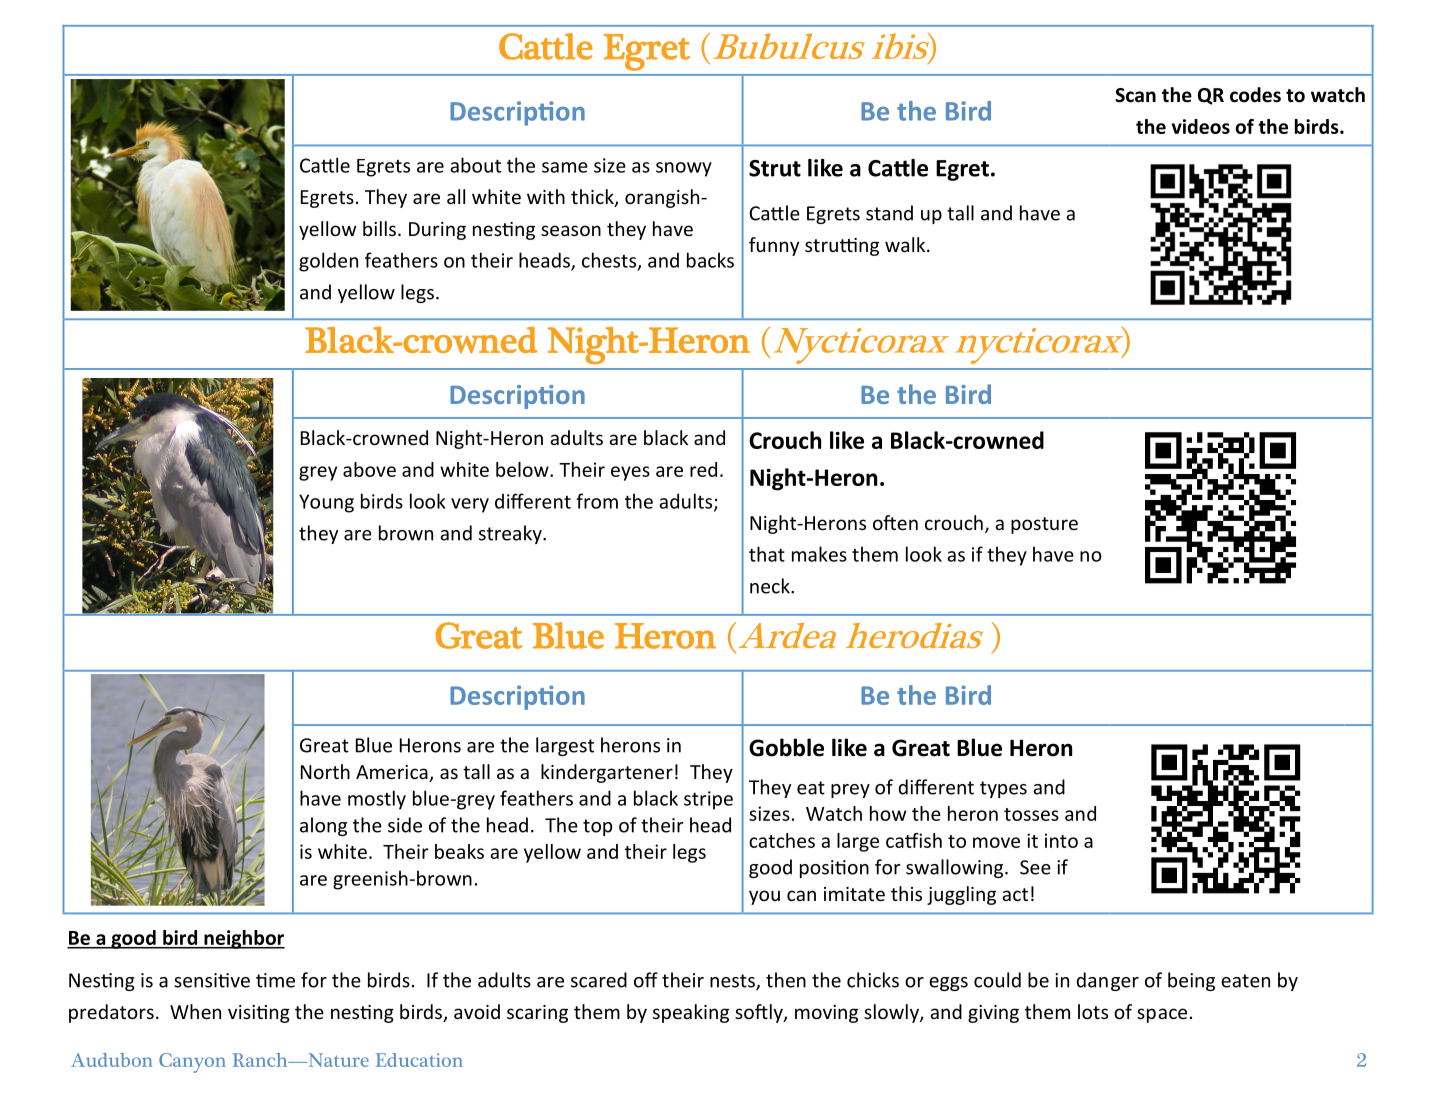 This image has height=1112, width=1439. What do you see at coordinates (1135, 95) in the image?
I see `Scan` at bounding box center [1135, 95].
